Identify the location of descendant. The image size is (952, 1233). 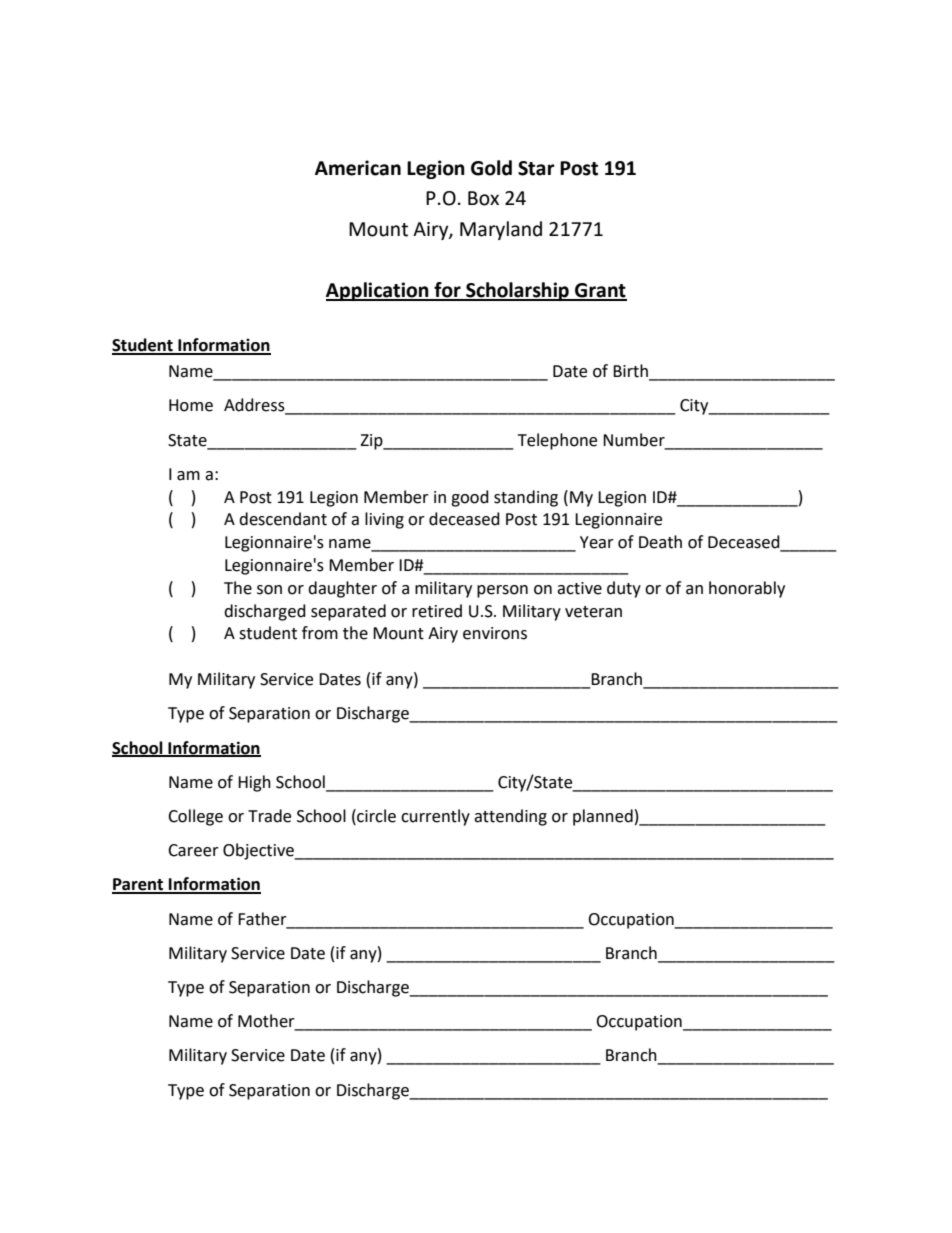
(283, 519).
